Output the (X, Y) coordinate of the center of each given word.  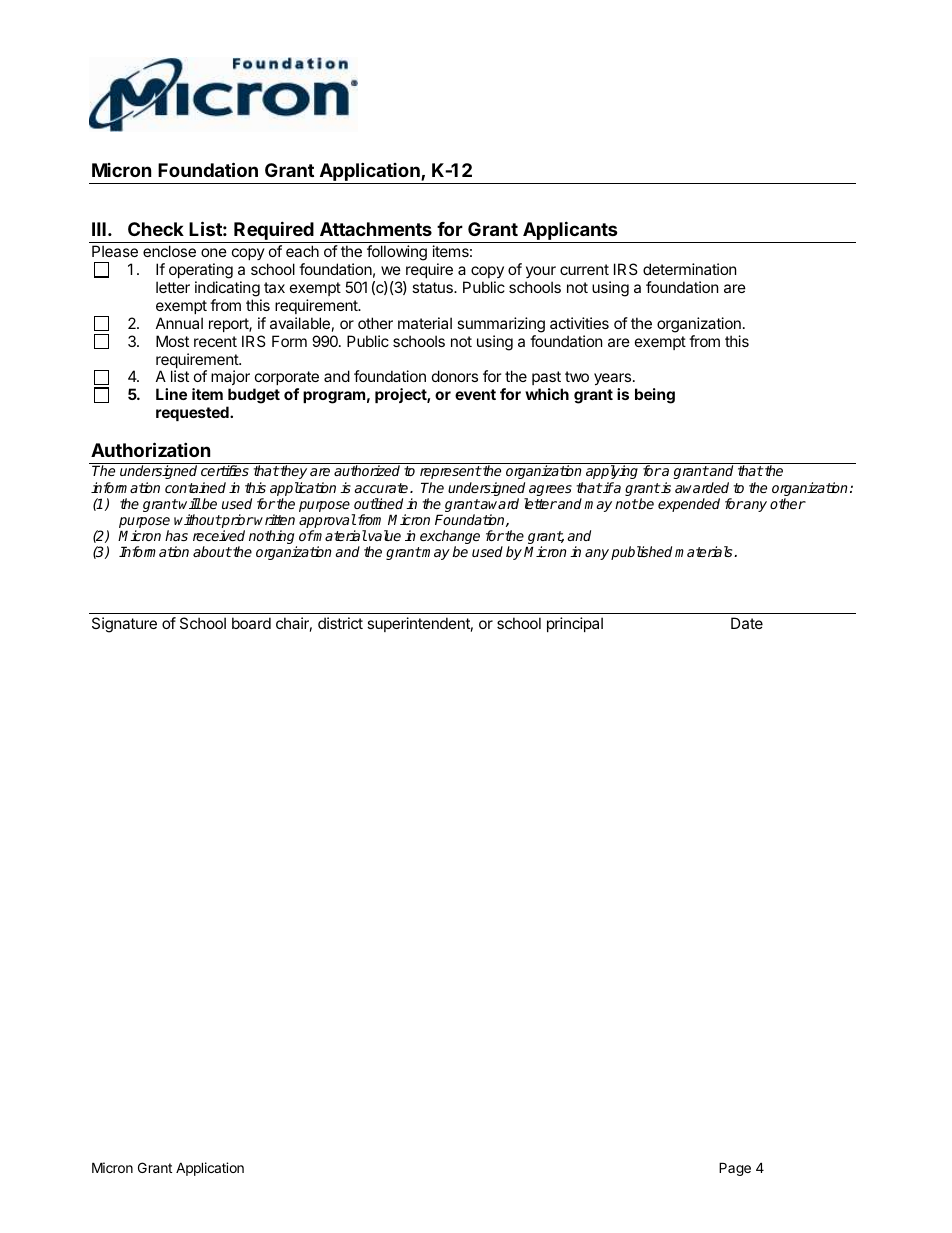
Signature (124, 625)
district (340, 623)
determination (689, 269)
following (397, 253)
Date (747, 623)
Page (735, 1169)
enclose (169, 251)
